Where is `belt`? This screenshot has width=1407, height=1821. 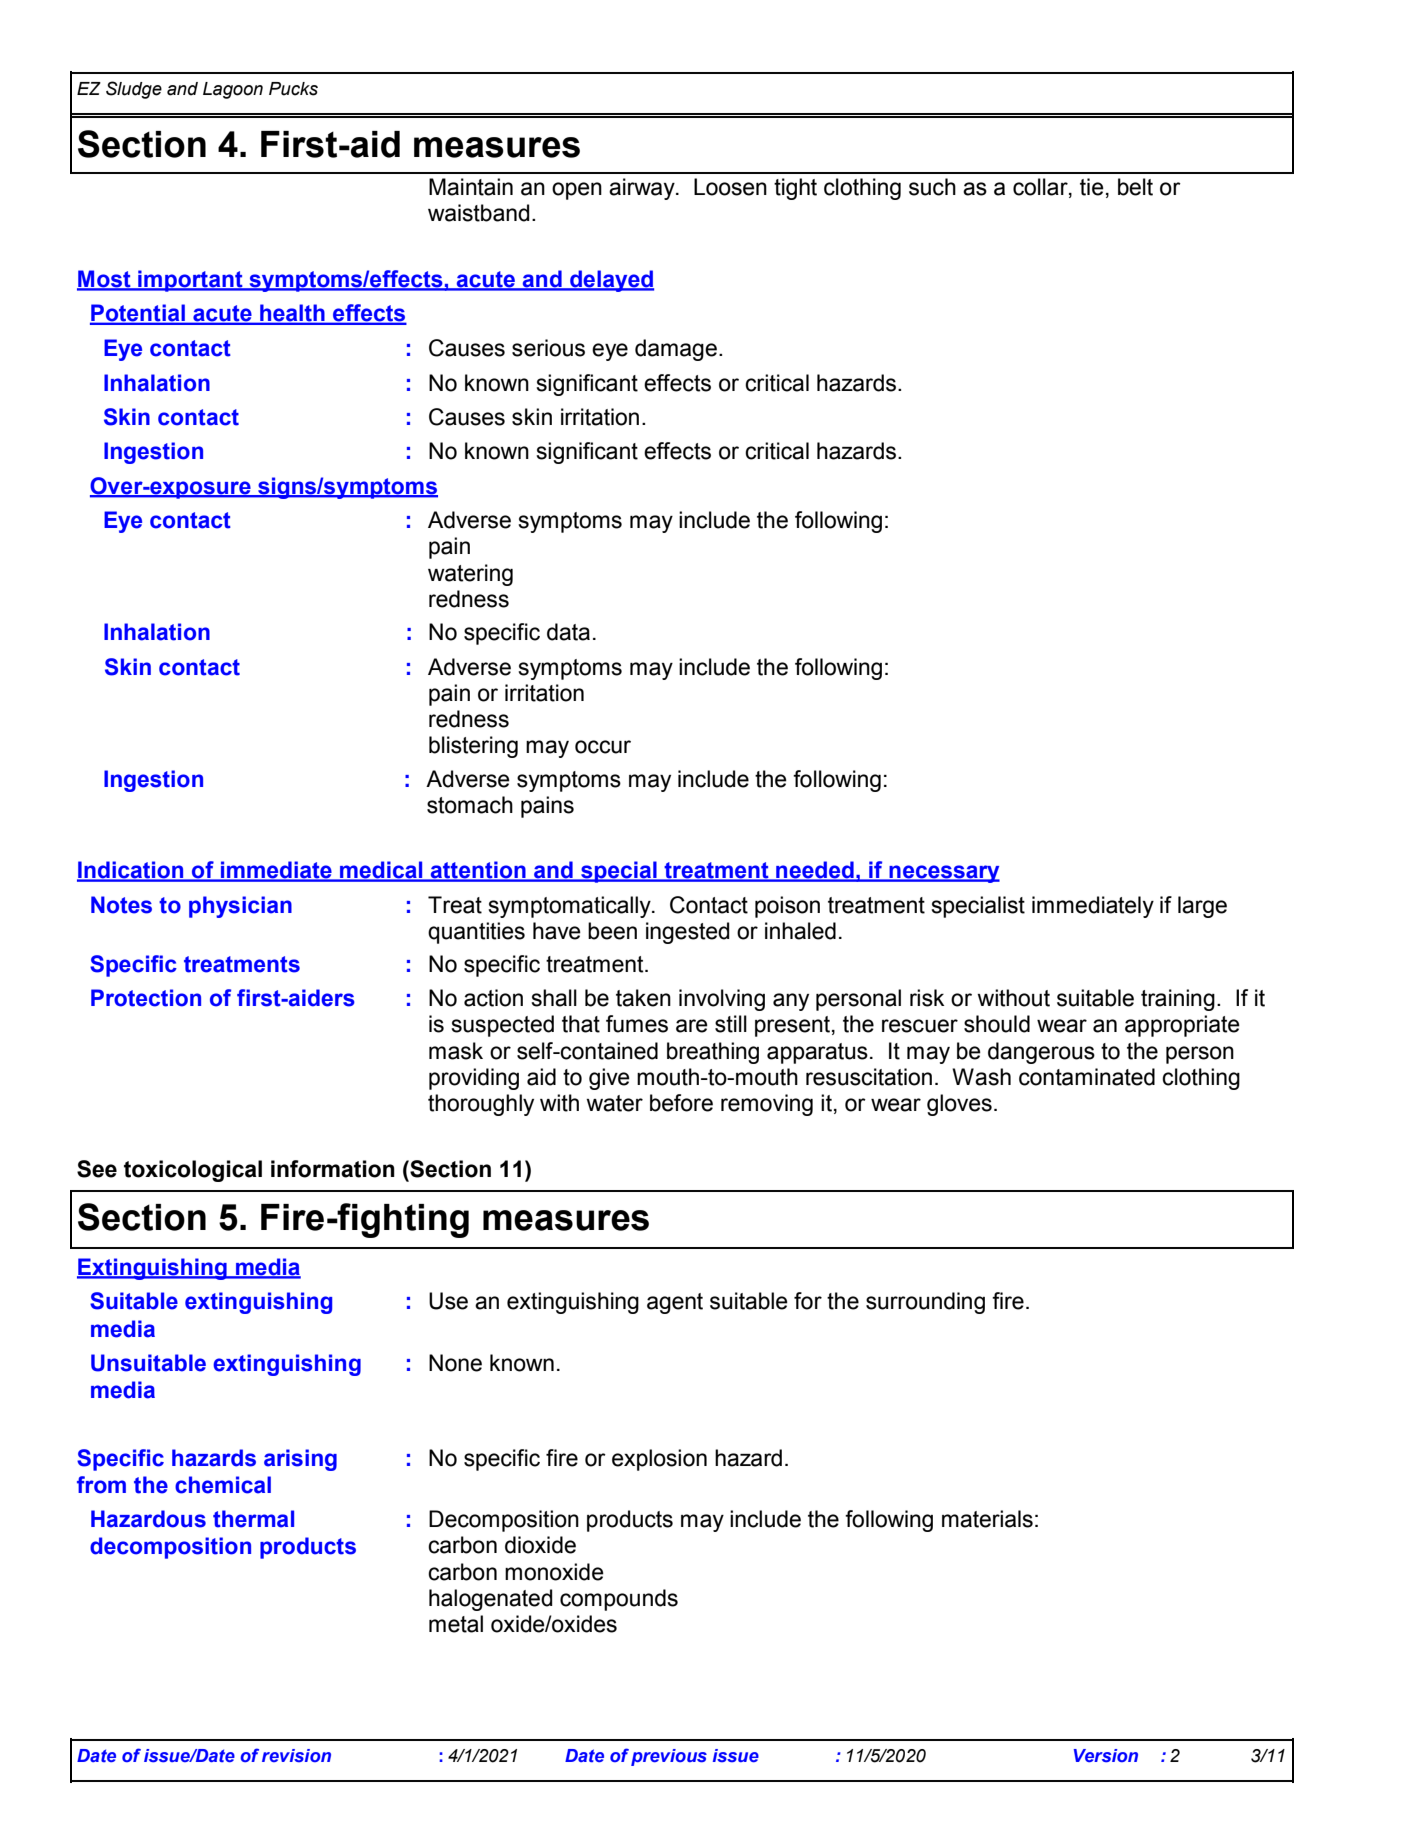 belt is located at coordinates (1135, 187).
